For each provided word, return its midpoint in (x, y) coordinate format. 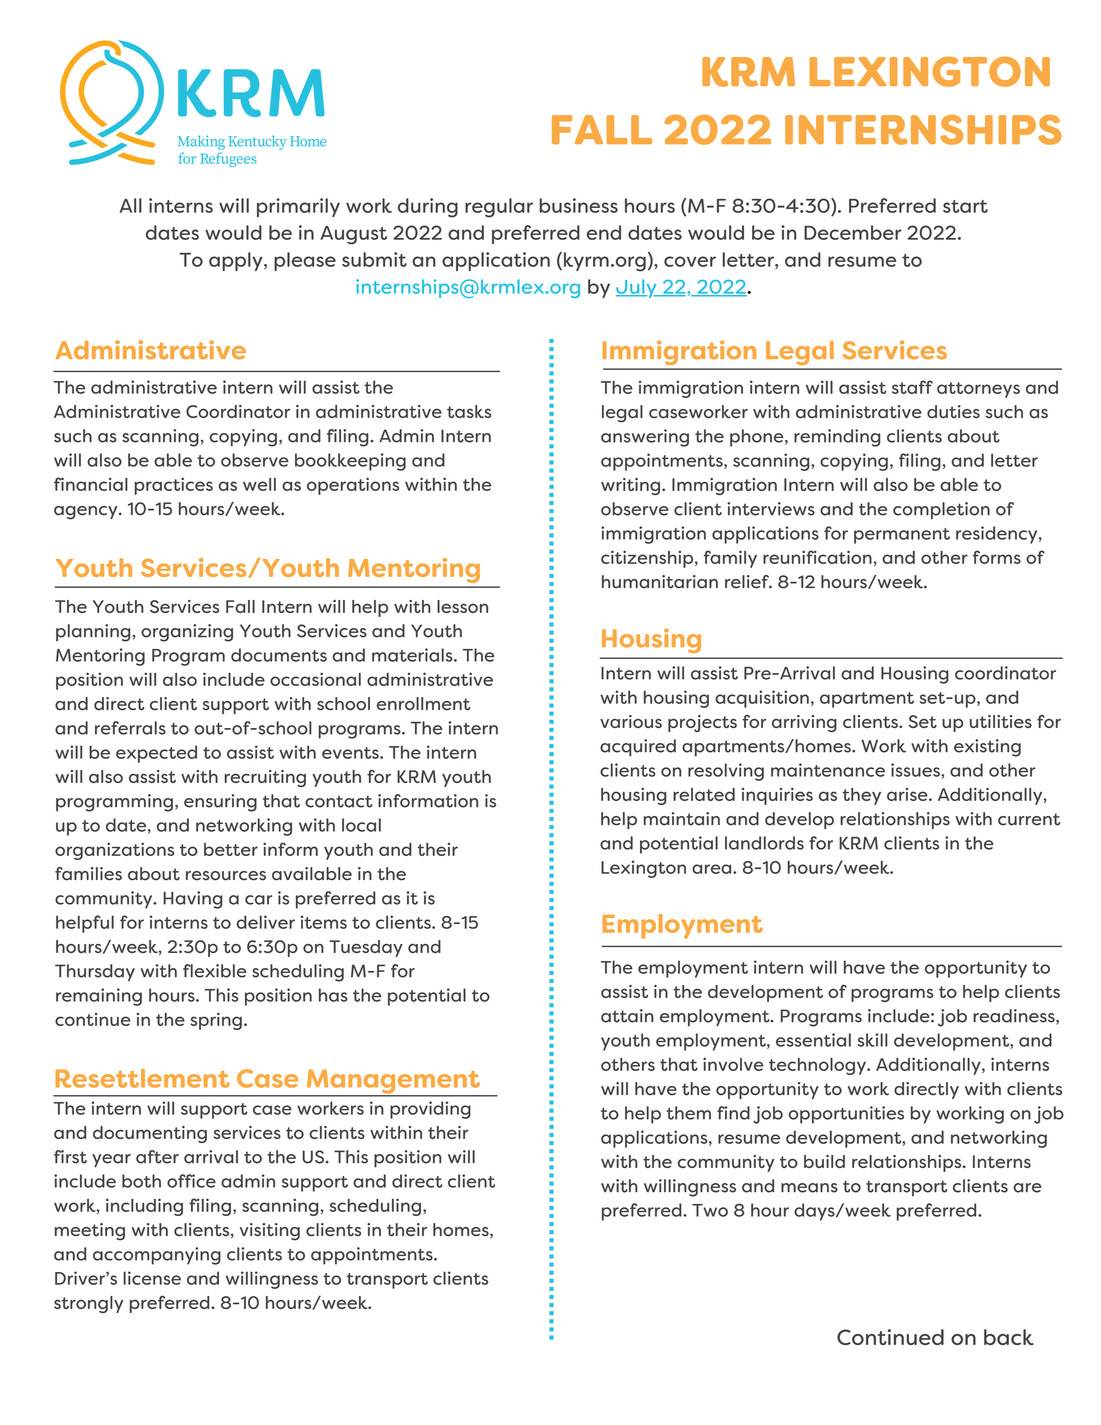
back (1009, 1337)
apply (237, 261)
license (152, 1278)
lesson (462, 606)
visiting (270, 1232)
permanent (902, 536)
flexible (214, 971)
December (852, 232)
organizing (187, 633)
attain (627, 1016)
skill (872, 1040)
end (604, 232)
